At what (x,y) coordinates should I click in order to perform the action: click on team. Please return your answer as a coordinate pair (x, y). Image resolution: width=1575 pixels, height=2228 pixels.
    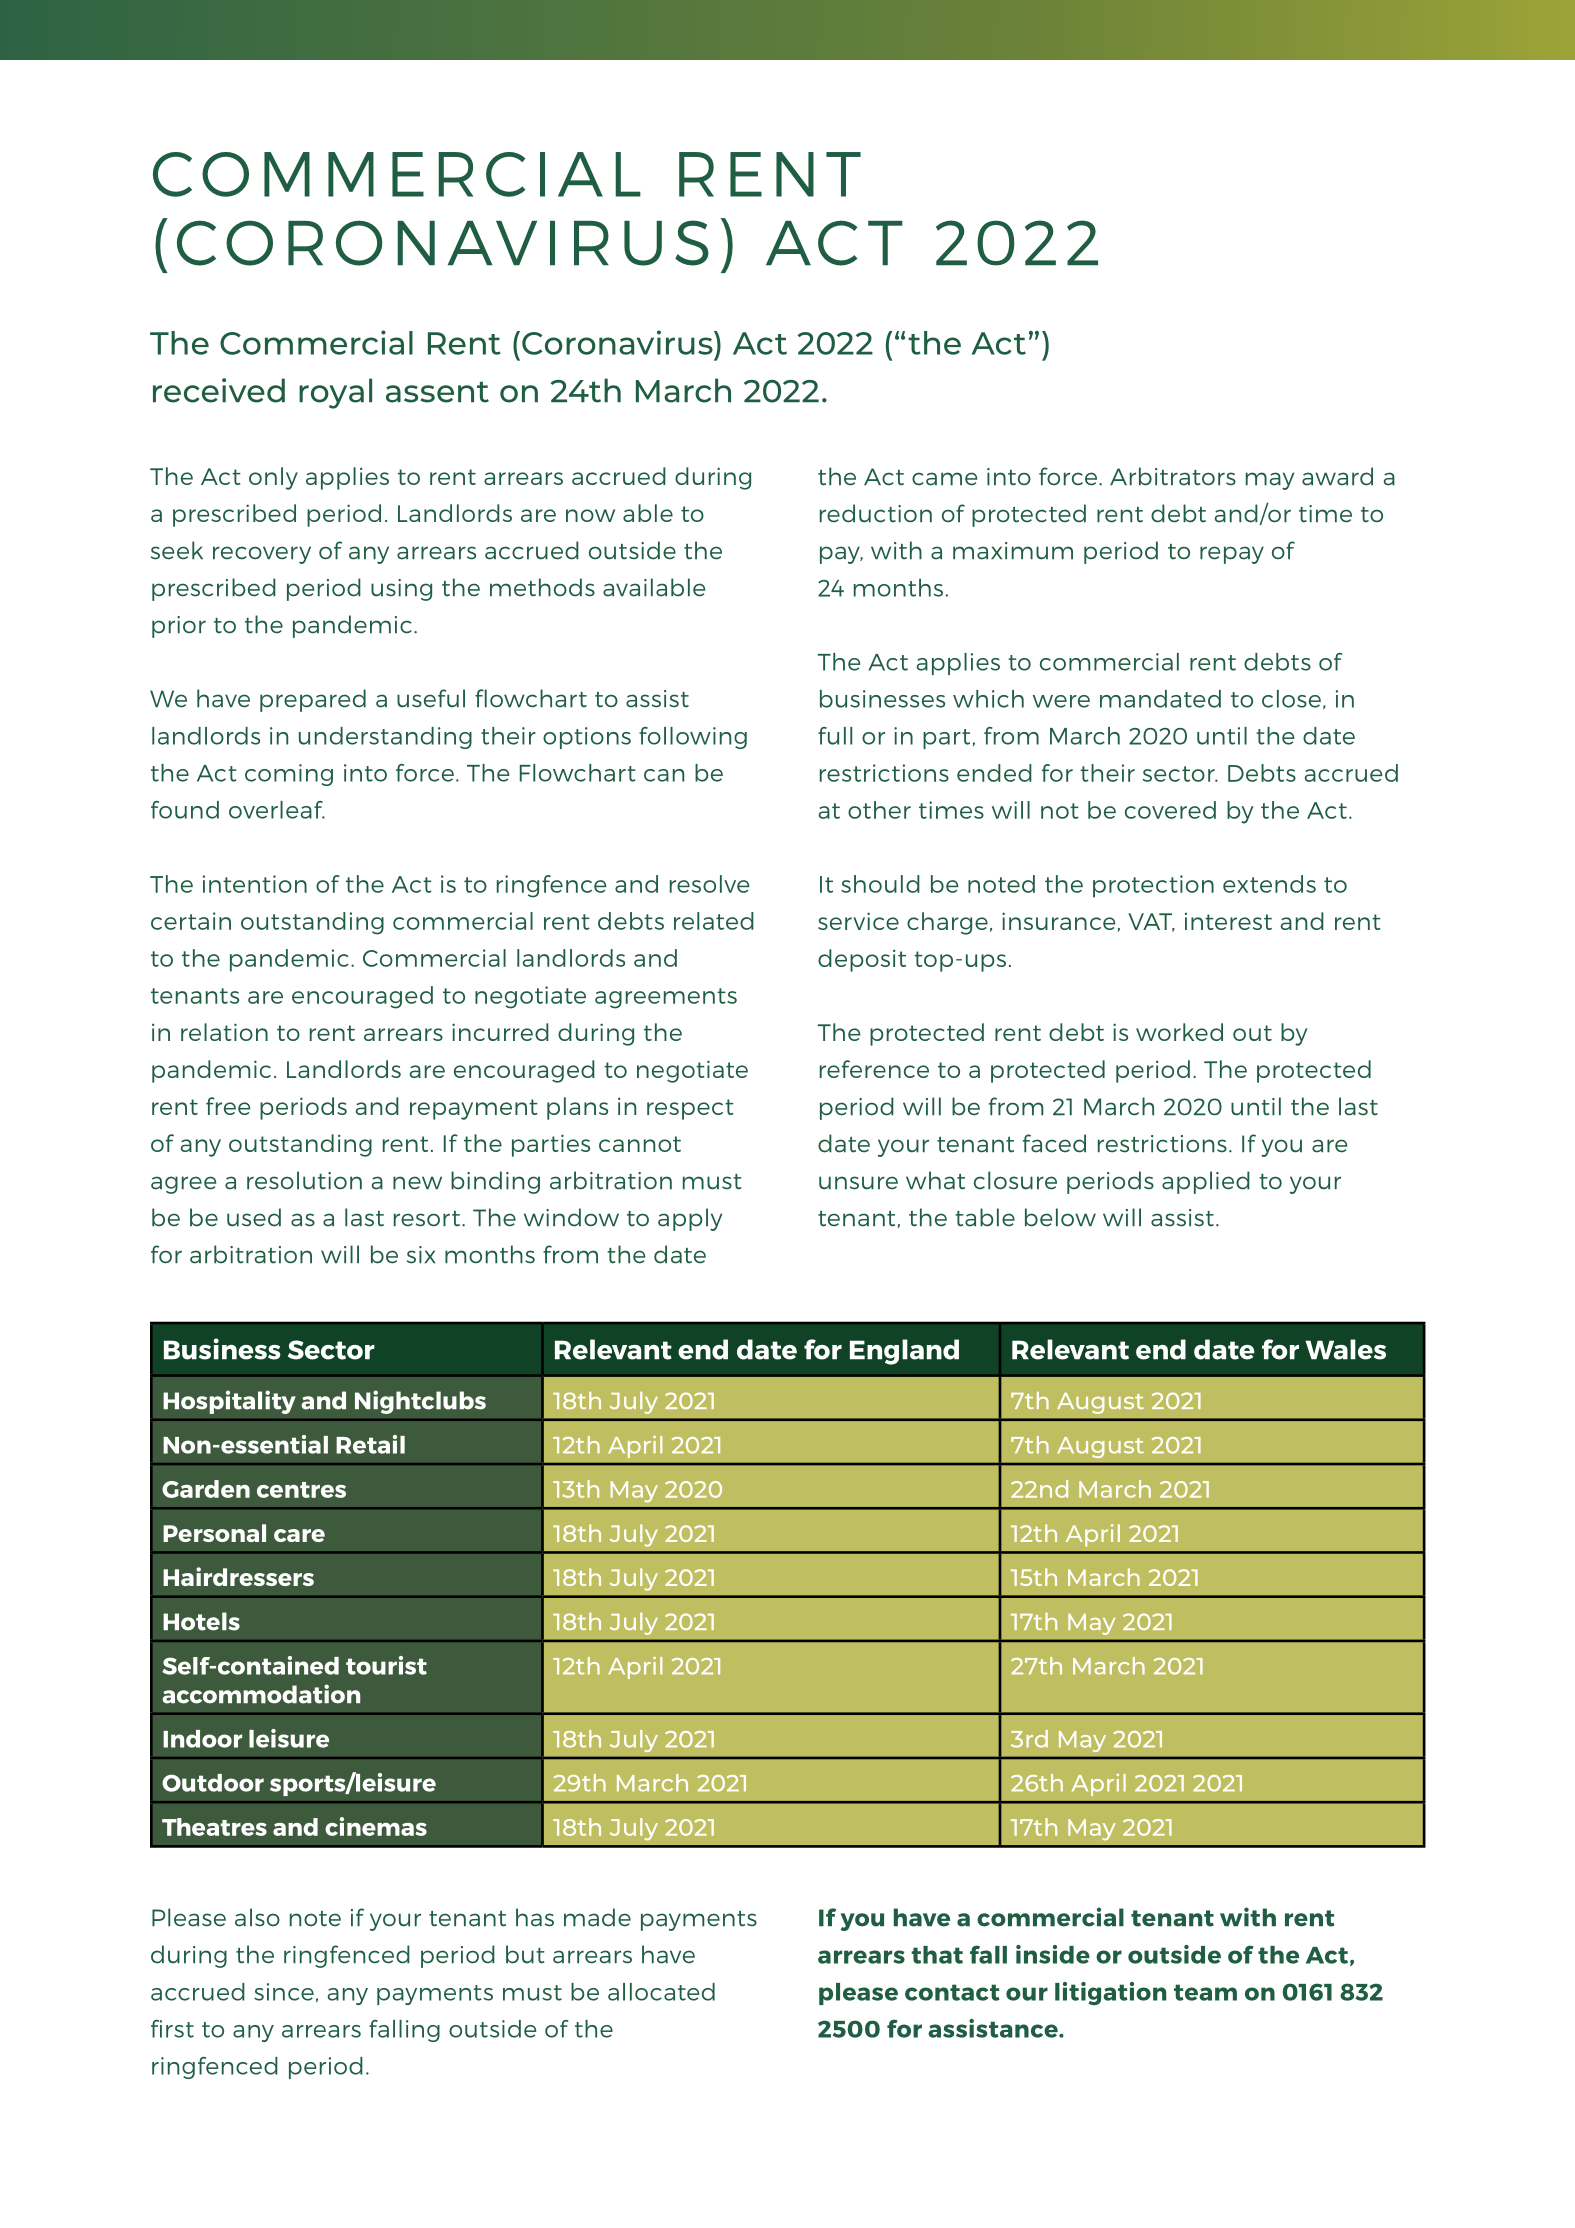
    Looking at the image, I should click on (1205, 1992).
